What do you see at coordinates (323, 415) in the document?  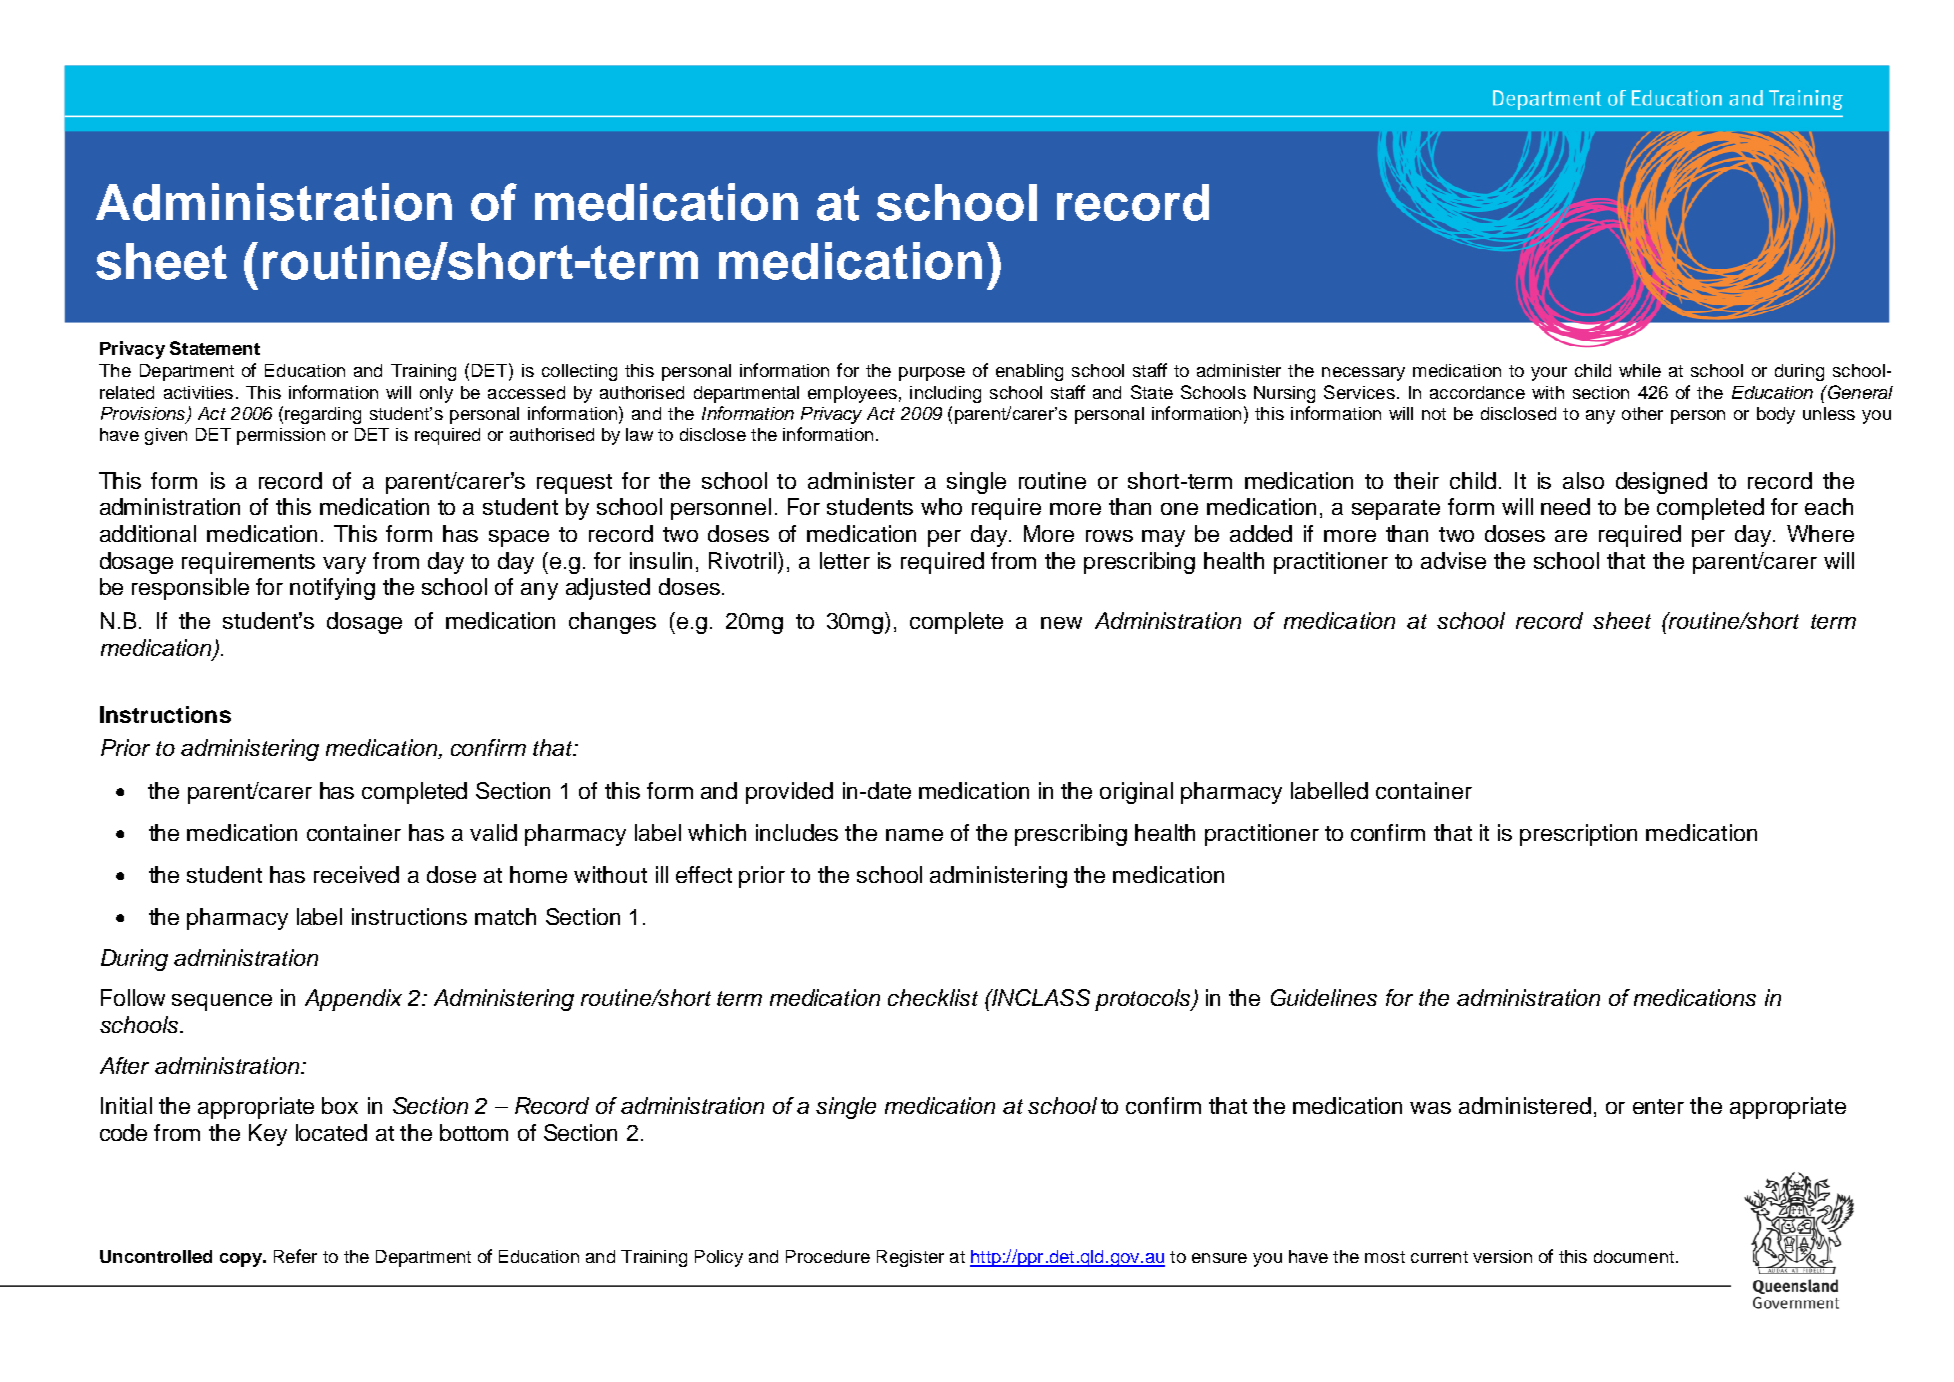 I see `regarding` at bounding box center [323, 415].
